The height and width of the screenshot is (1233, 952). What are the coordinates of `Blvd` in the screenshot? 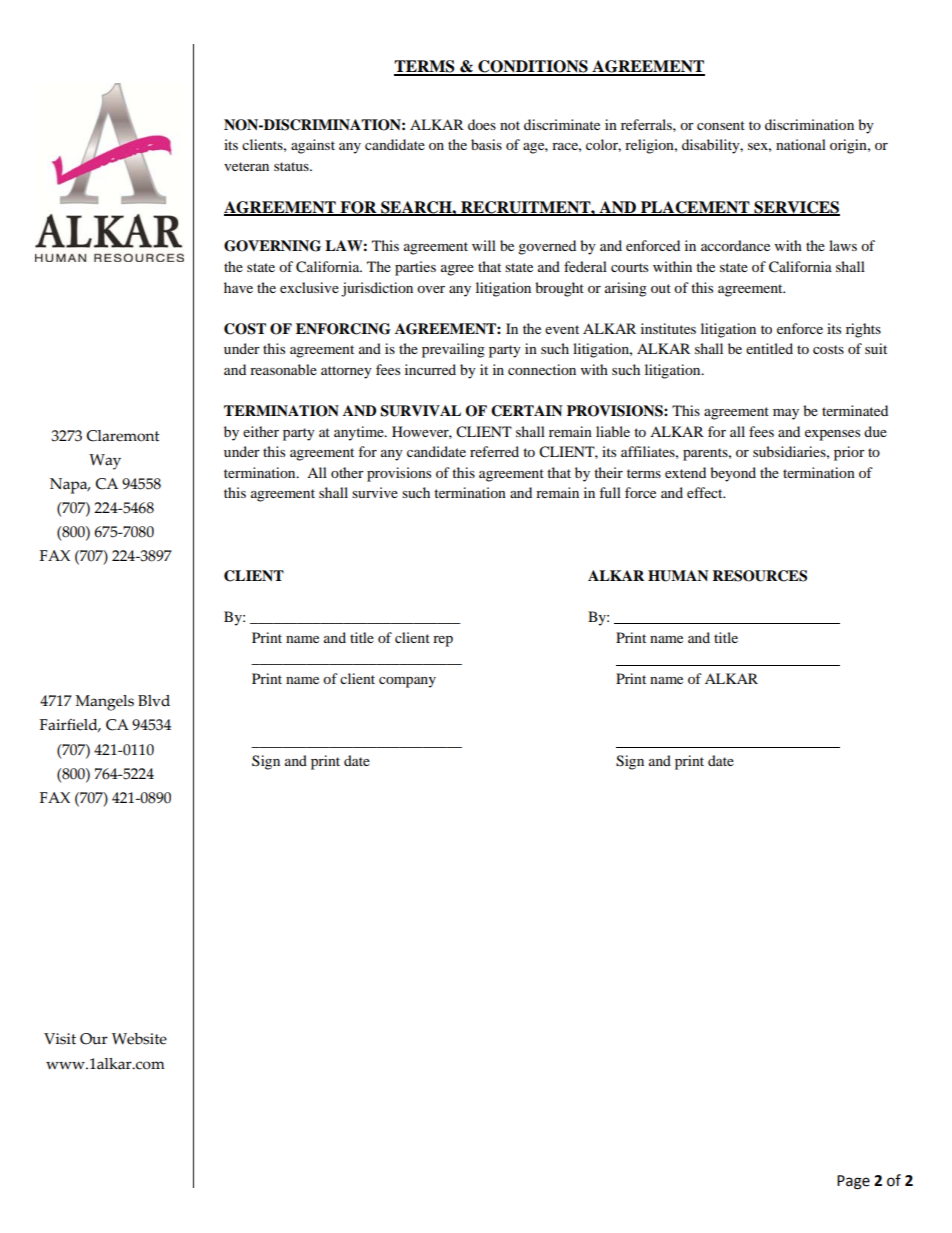 It's located at (154, 701).
